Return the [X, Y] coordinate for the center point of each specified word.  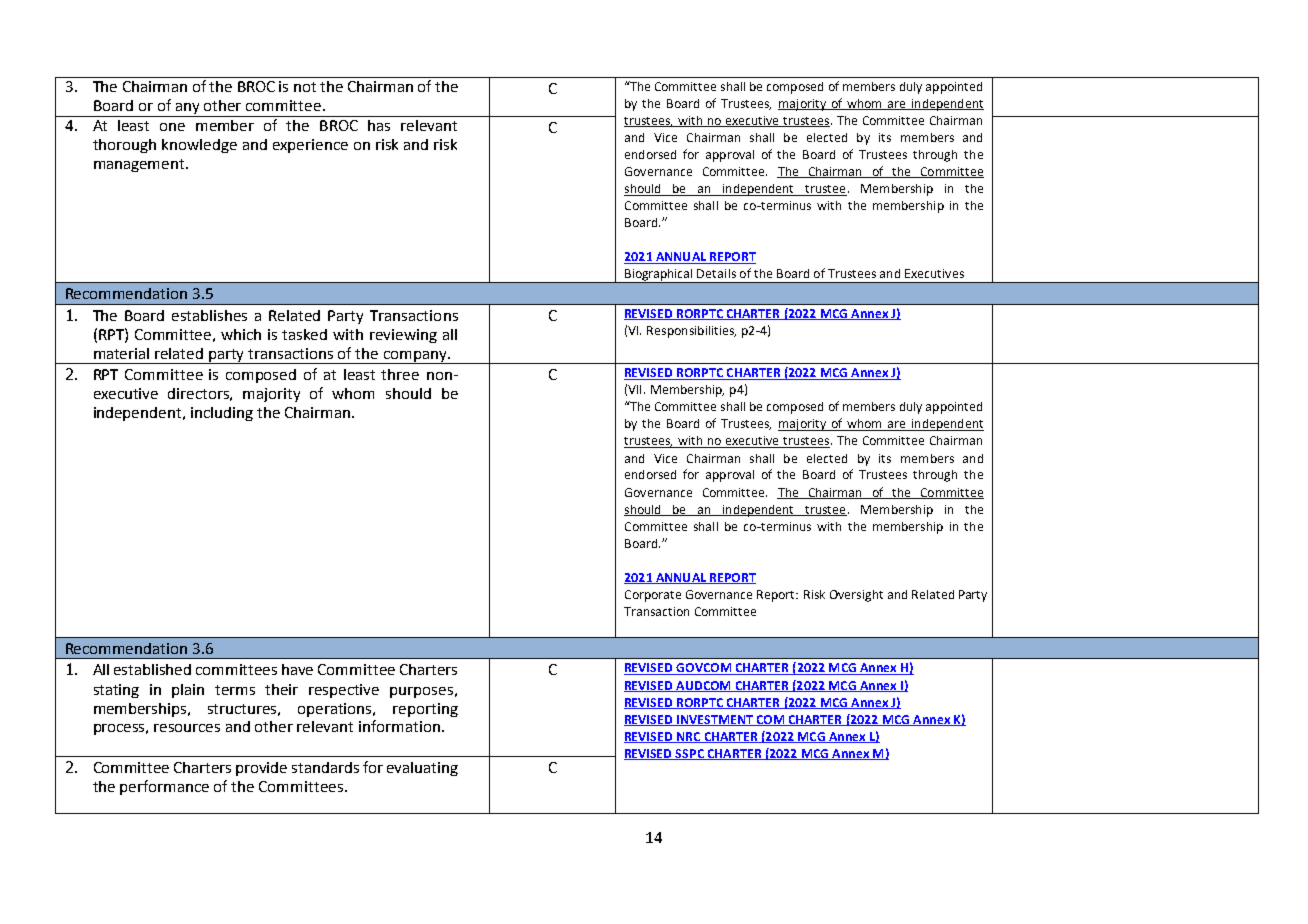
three [400, 374]
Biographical [659, 276]
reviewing [403, 336]
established [152, 669]
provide [261, 769]
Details [716, 273]
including [222, 414]
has [379, 125]
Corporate [653, 596]
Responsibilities [691, 332]
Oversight [856, 596]
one [172, 127]
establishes [209, 315]
